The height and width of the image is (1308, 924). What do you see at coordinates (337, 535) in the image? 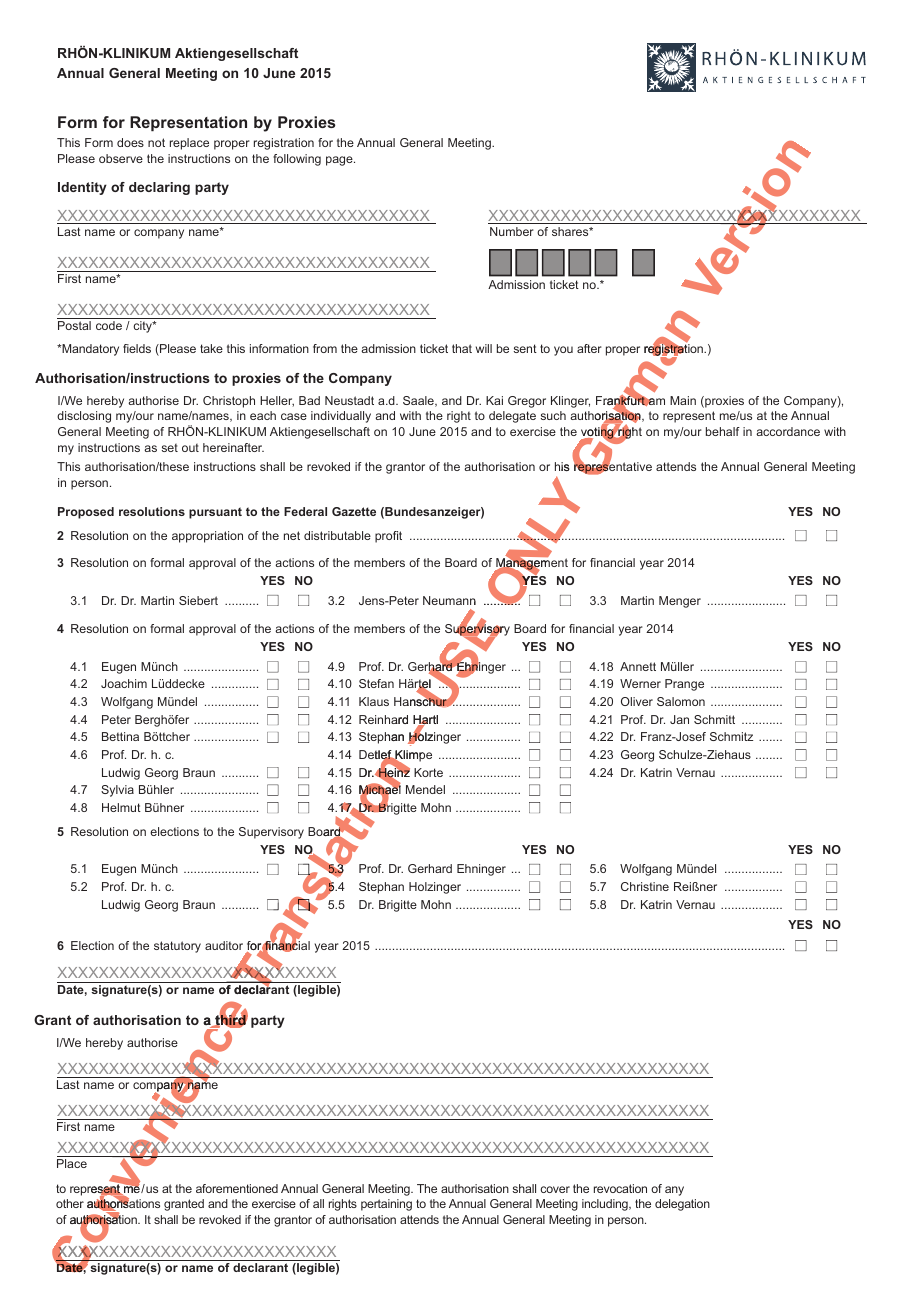
I see `distributable` at bounding box center [337, 535].
